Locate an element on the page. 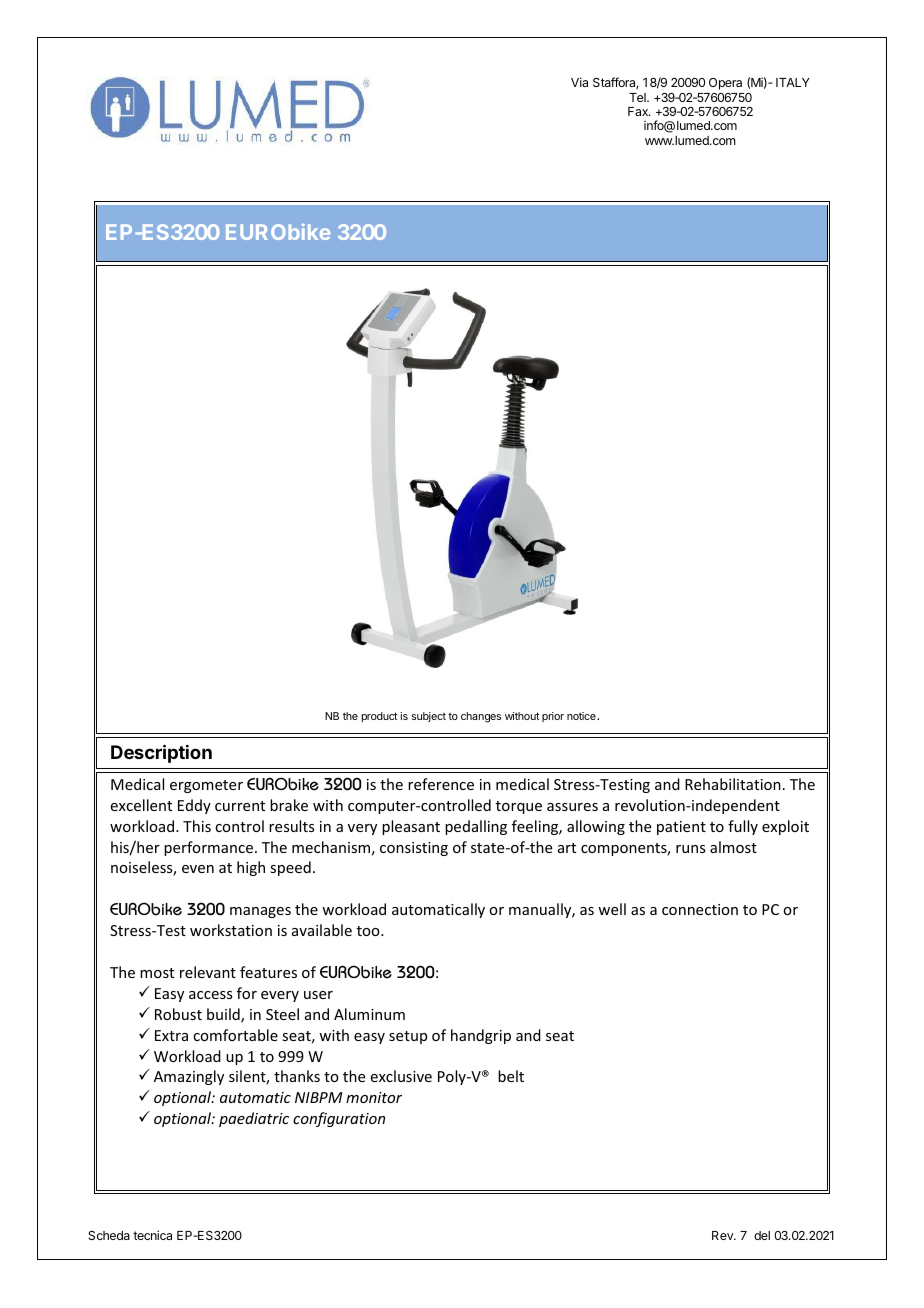 This image has height=1308, width=924. paediatric is located at coordinates (254, 1119).
